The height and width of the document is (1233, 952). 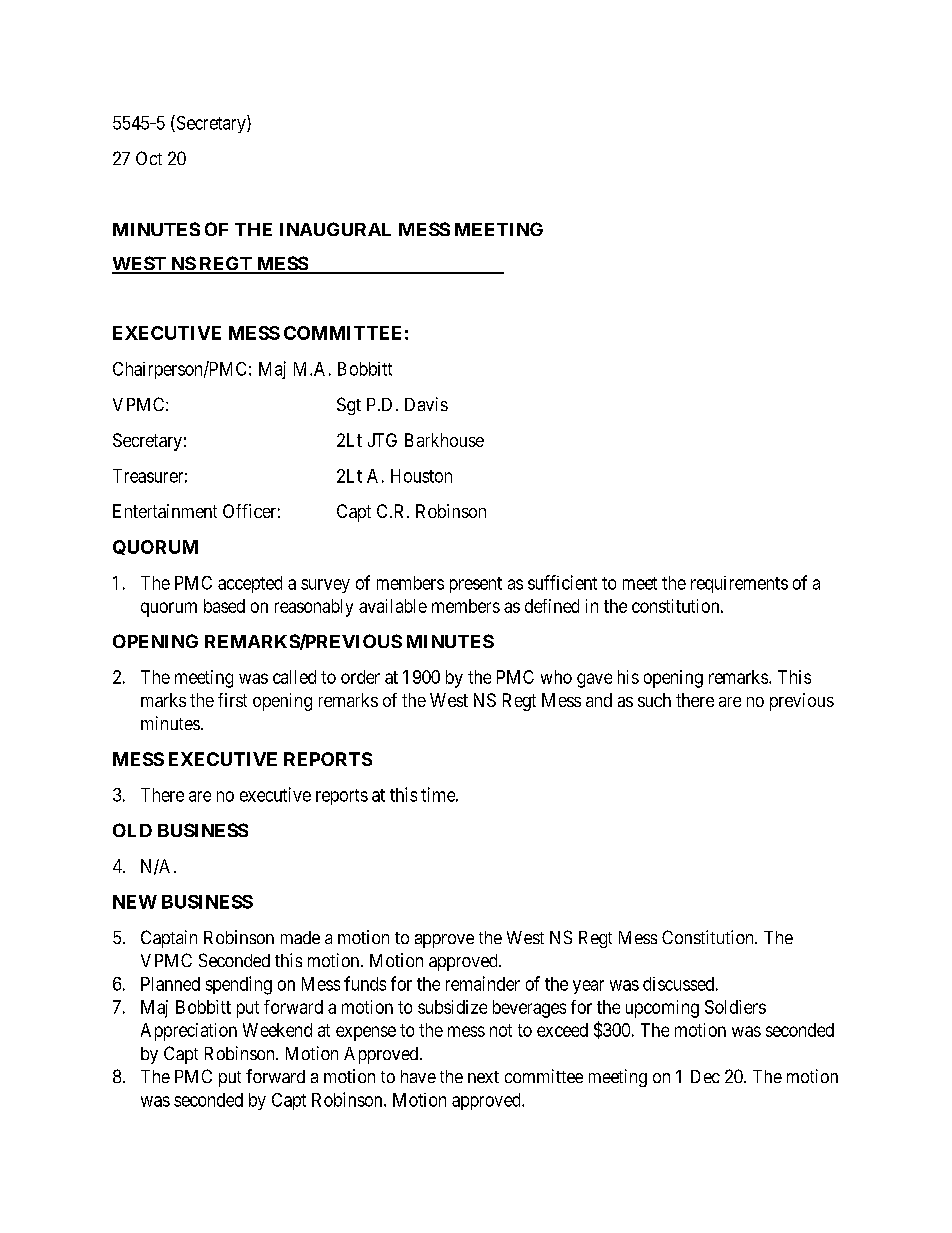 I want to click on requirements, so click(x=739, y=584).
